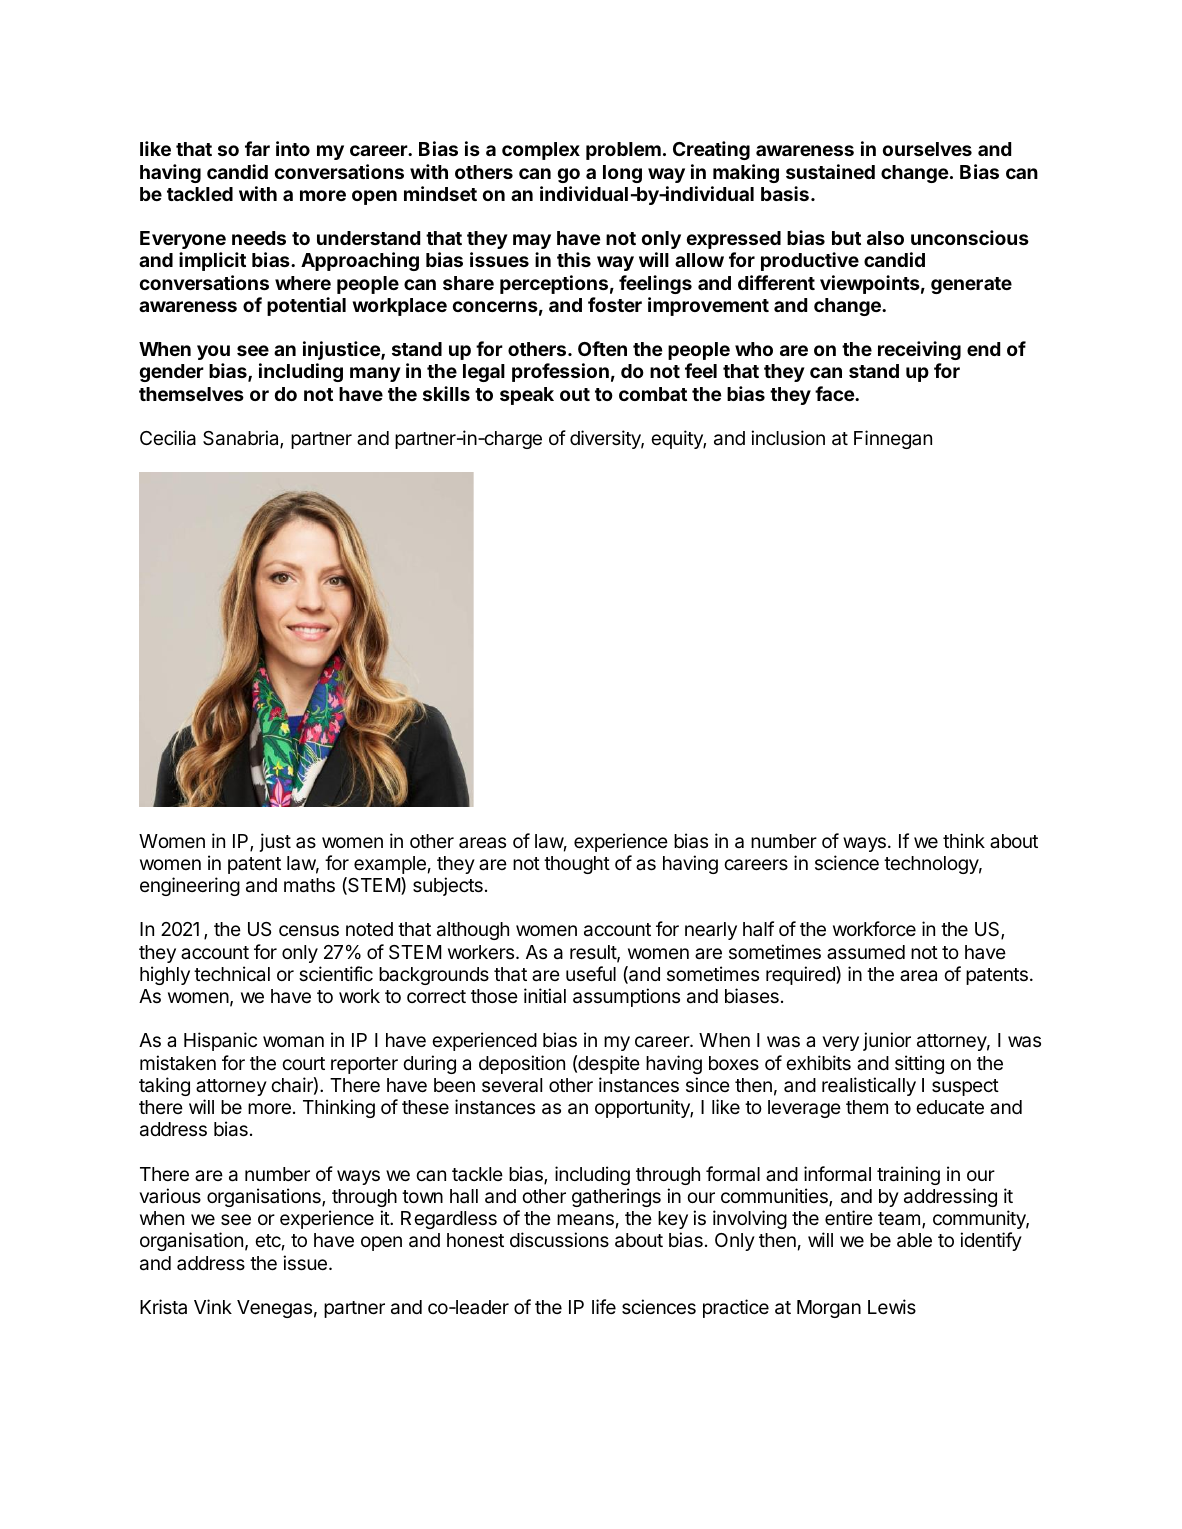 The width and height of the image is (1182, 1529). What do you see at coordinates (274, 1309) in the image?
I see `Venegas` at bounding box center [274, 1309].
